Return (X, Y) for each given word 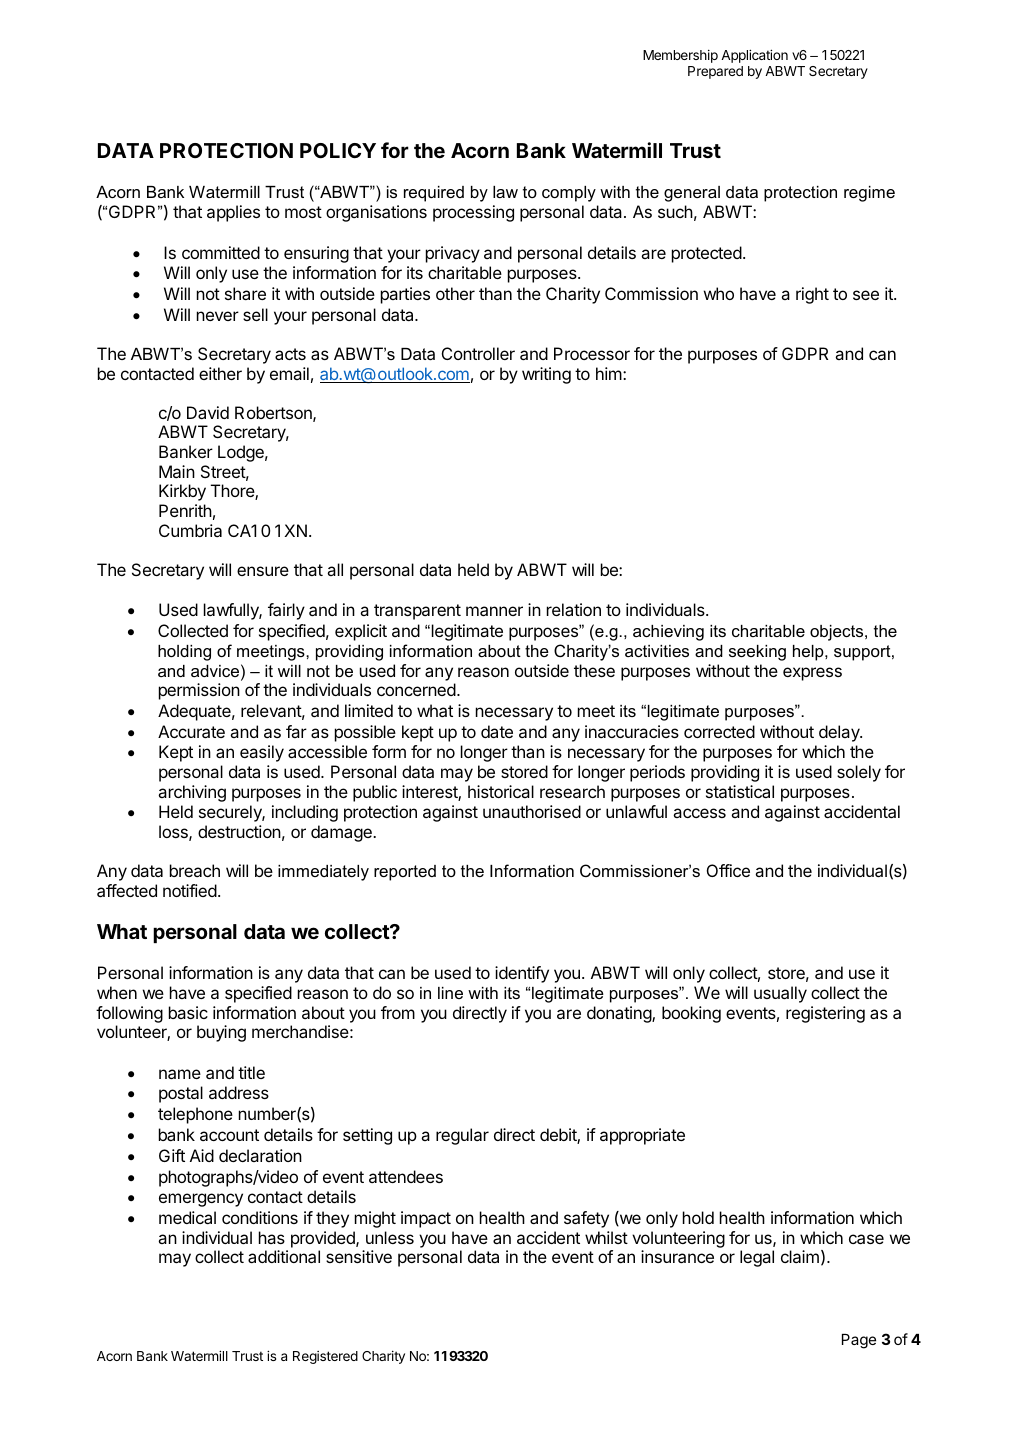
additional (284, 1256)
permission (199, 691)
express (812, 674)
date (497, 731)
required (434, 194)
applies (233, 213)
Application (754, 56)
